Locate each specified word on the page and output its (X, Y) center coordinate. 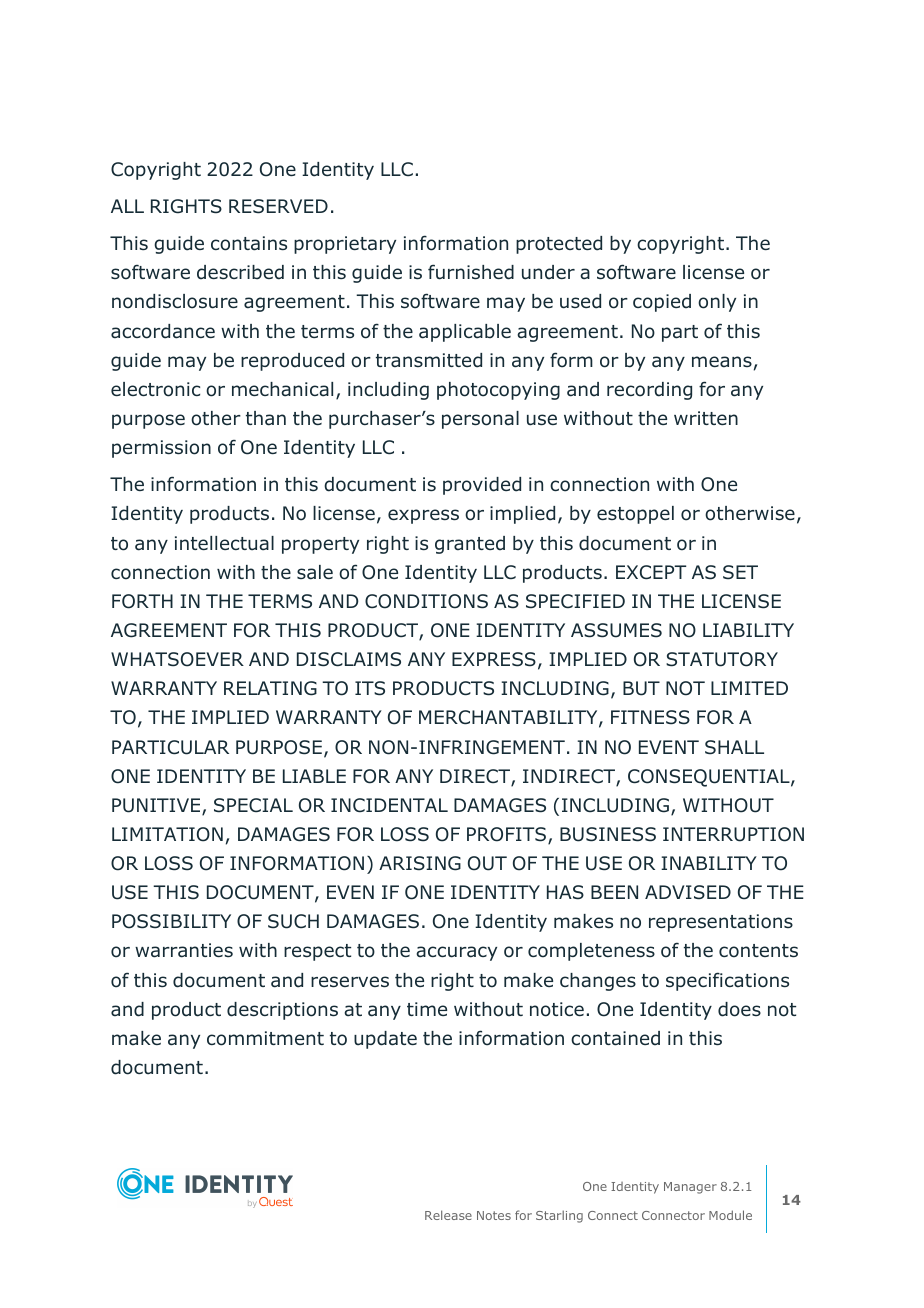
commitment (265, 1038)
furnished (471, 272)
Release (448, 1215)
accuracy (456, 953)
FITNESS (650, 717)
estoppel (635, 515)
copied (662, 303)
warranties (184, 950)
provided (482, 486)
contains (249, 243)
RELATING (270, 688)
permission (161, 449)
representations (721, 923)
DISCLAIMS (349, 659)
